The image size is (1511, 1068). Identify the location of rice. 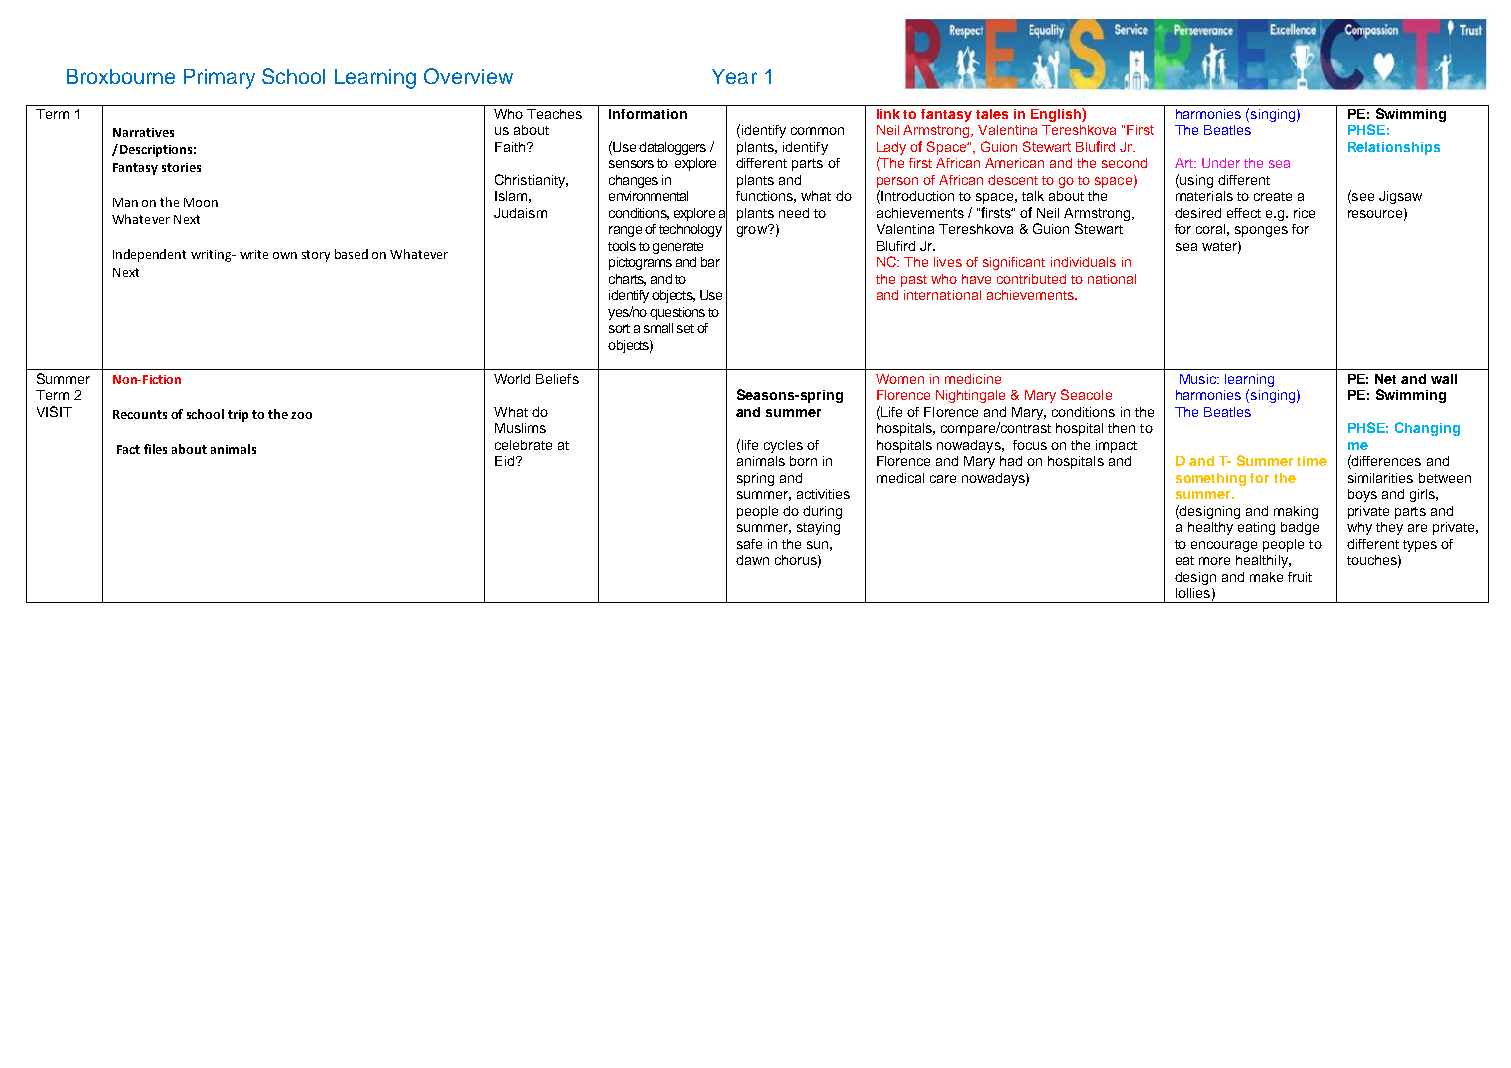
(1304, 213).
